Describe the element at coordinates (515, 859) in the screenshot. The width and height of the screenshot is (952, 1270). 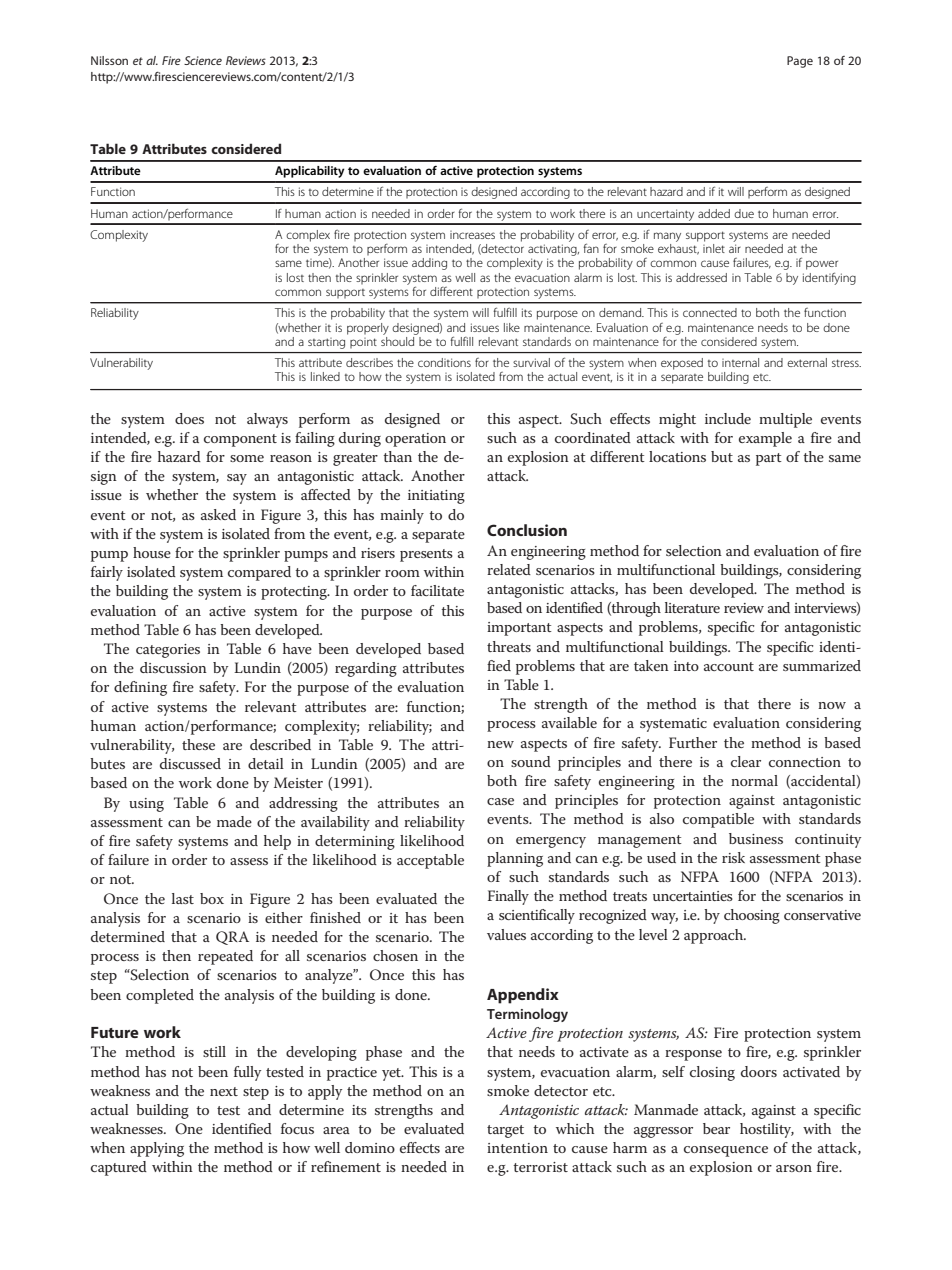
I see `planning` at that location.
